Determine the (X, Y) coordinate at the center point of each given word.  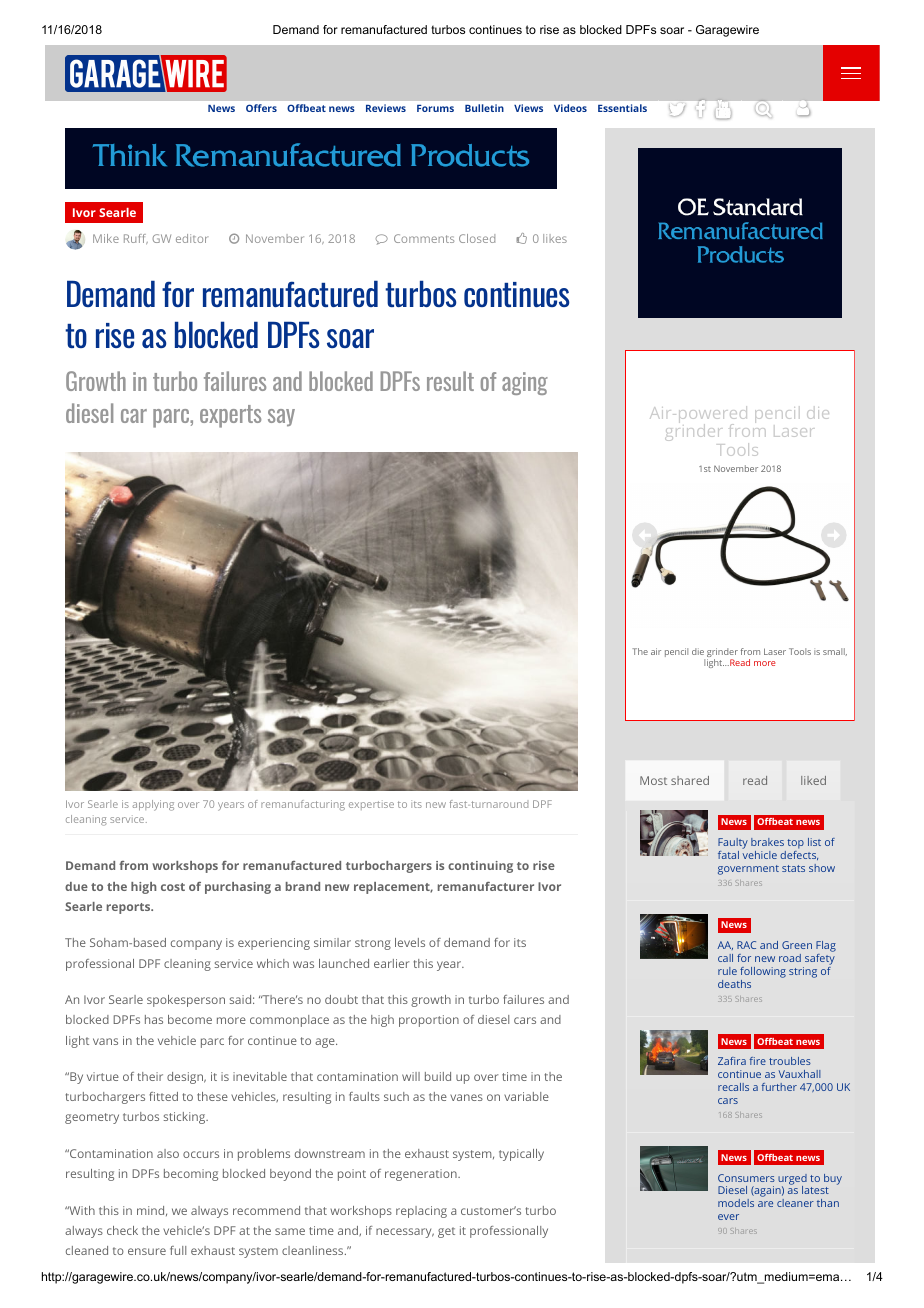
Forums (435, 108)
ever (728, 1217)
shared (690, 780)
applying (153, 805)
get (446, 1232)
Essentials (622, 108)
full (178, 1250)
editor (192, 238)
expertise (371, 805)
